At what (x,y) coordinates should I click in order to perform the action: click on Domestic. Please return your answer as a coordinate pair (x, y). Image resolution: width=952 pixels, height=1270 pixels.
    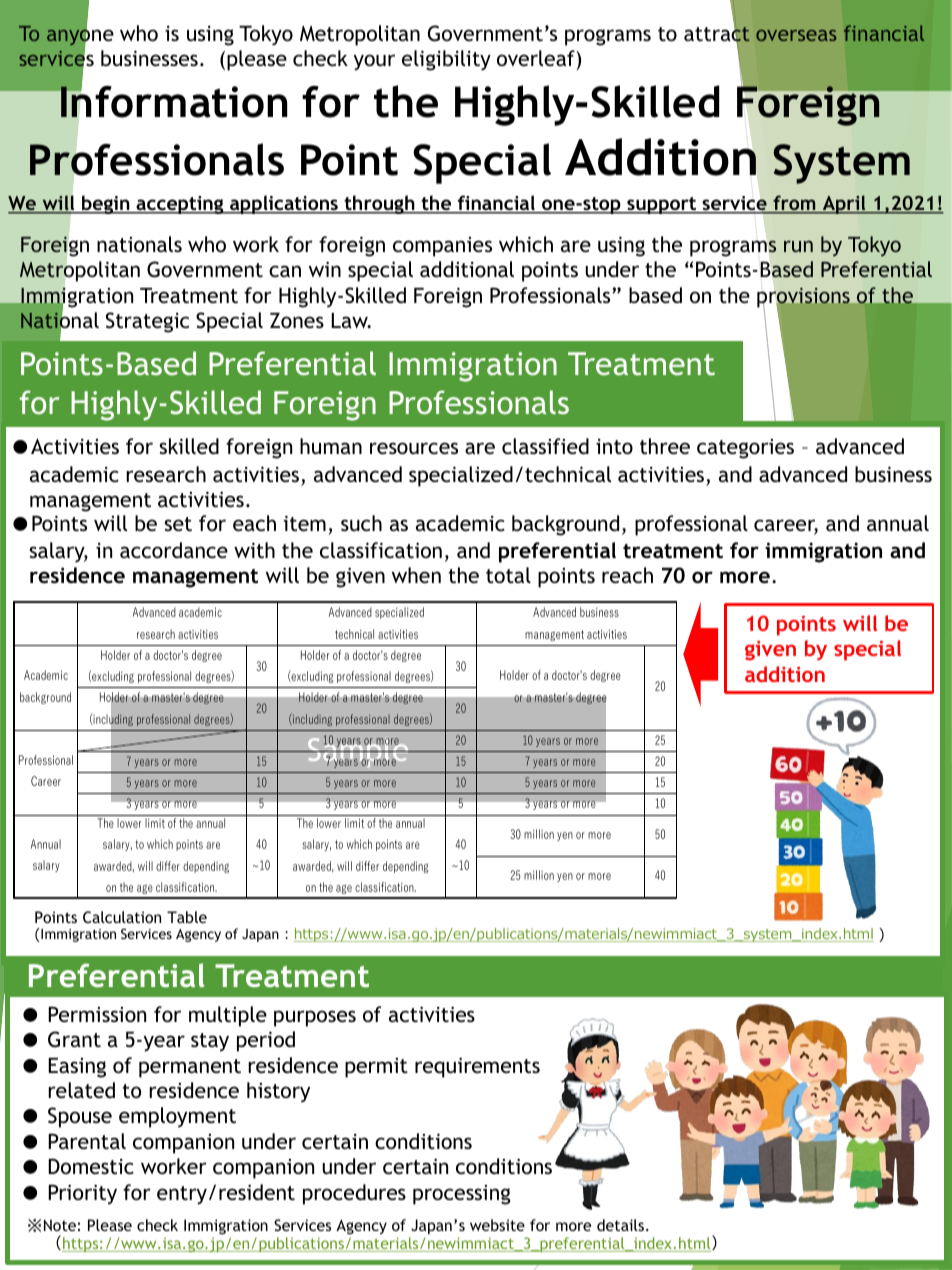
    Looking at the image, I should click on (91, 1166).
